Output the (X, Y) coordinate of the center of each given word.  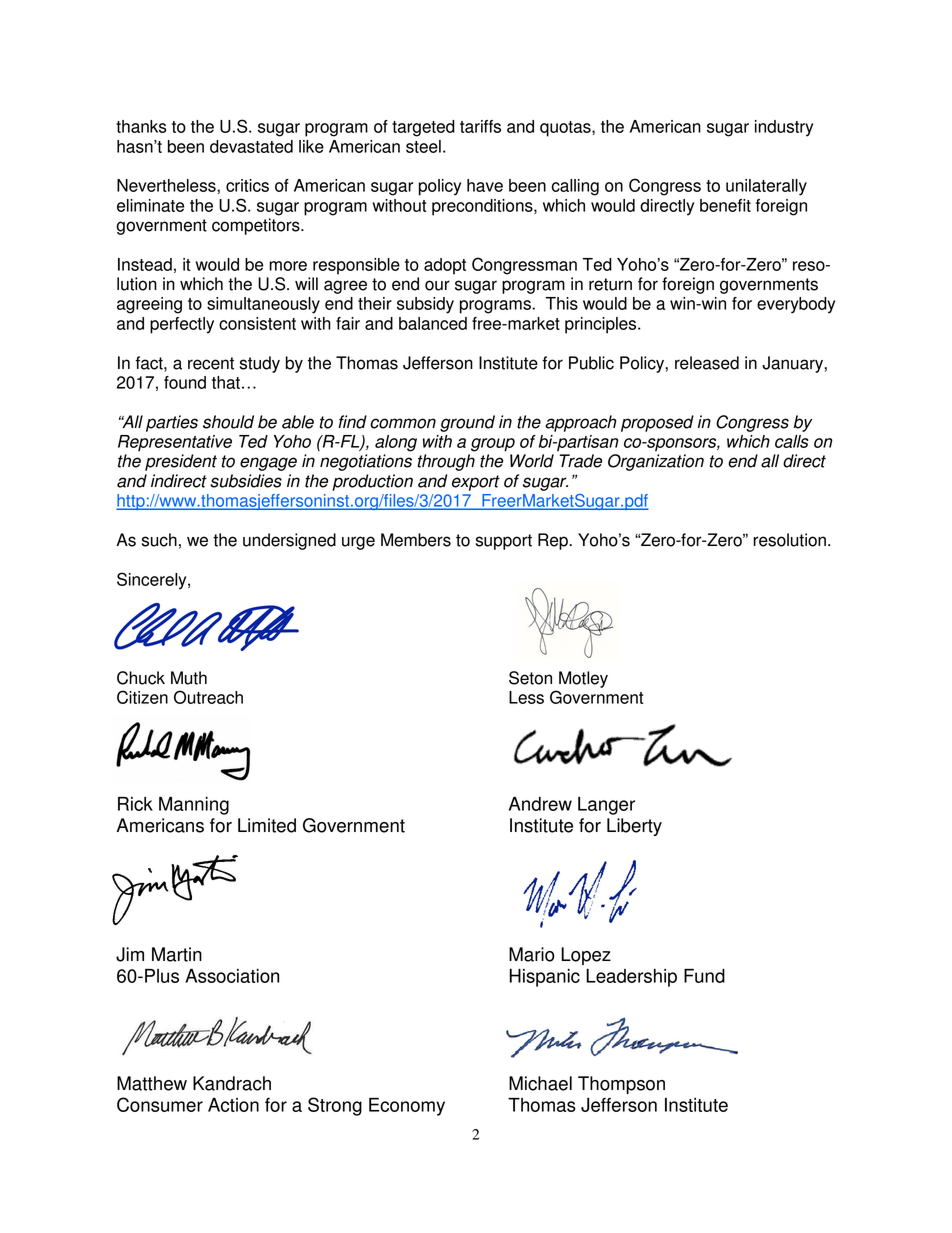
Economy (407, 1107)
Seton (530, 678)
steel (423, 146)
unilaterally (766, 187)
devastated (251, 146)
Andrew (540, 804)
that (226, 382)
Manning (194, 806)
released (707, 363)
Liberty (634, 827)
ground (467, 423)
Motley (583, 679)
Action (233, 1105)
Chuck (141, 678)
